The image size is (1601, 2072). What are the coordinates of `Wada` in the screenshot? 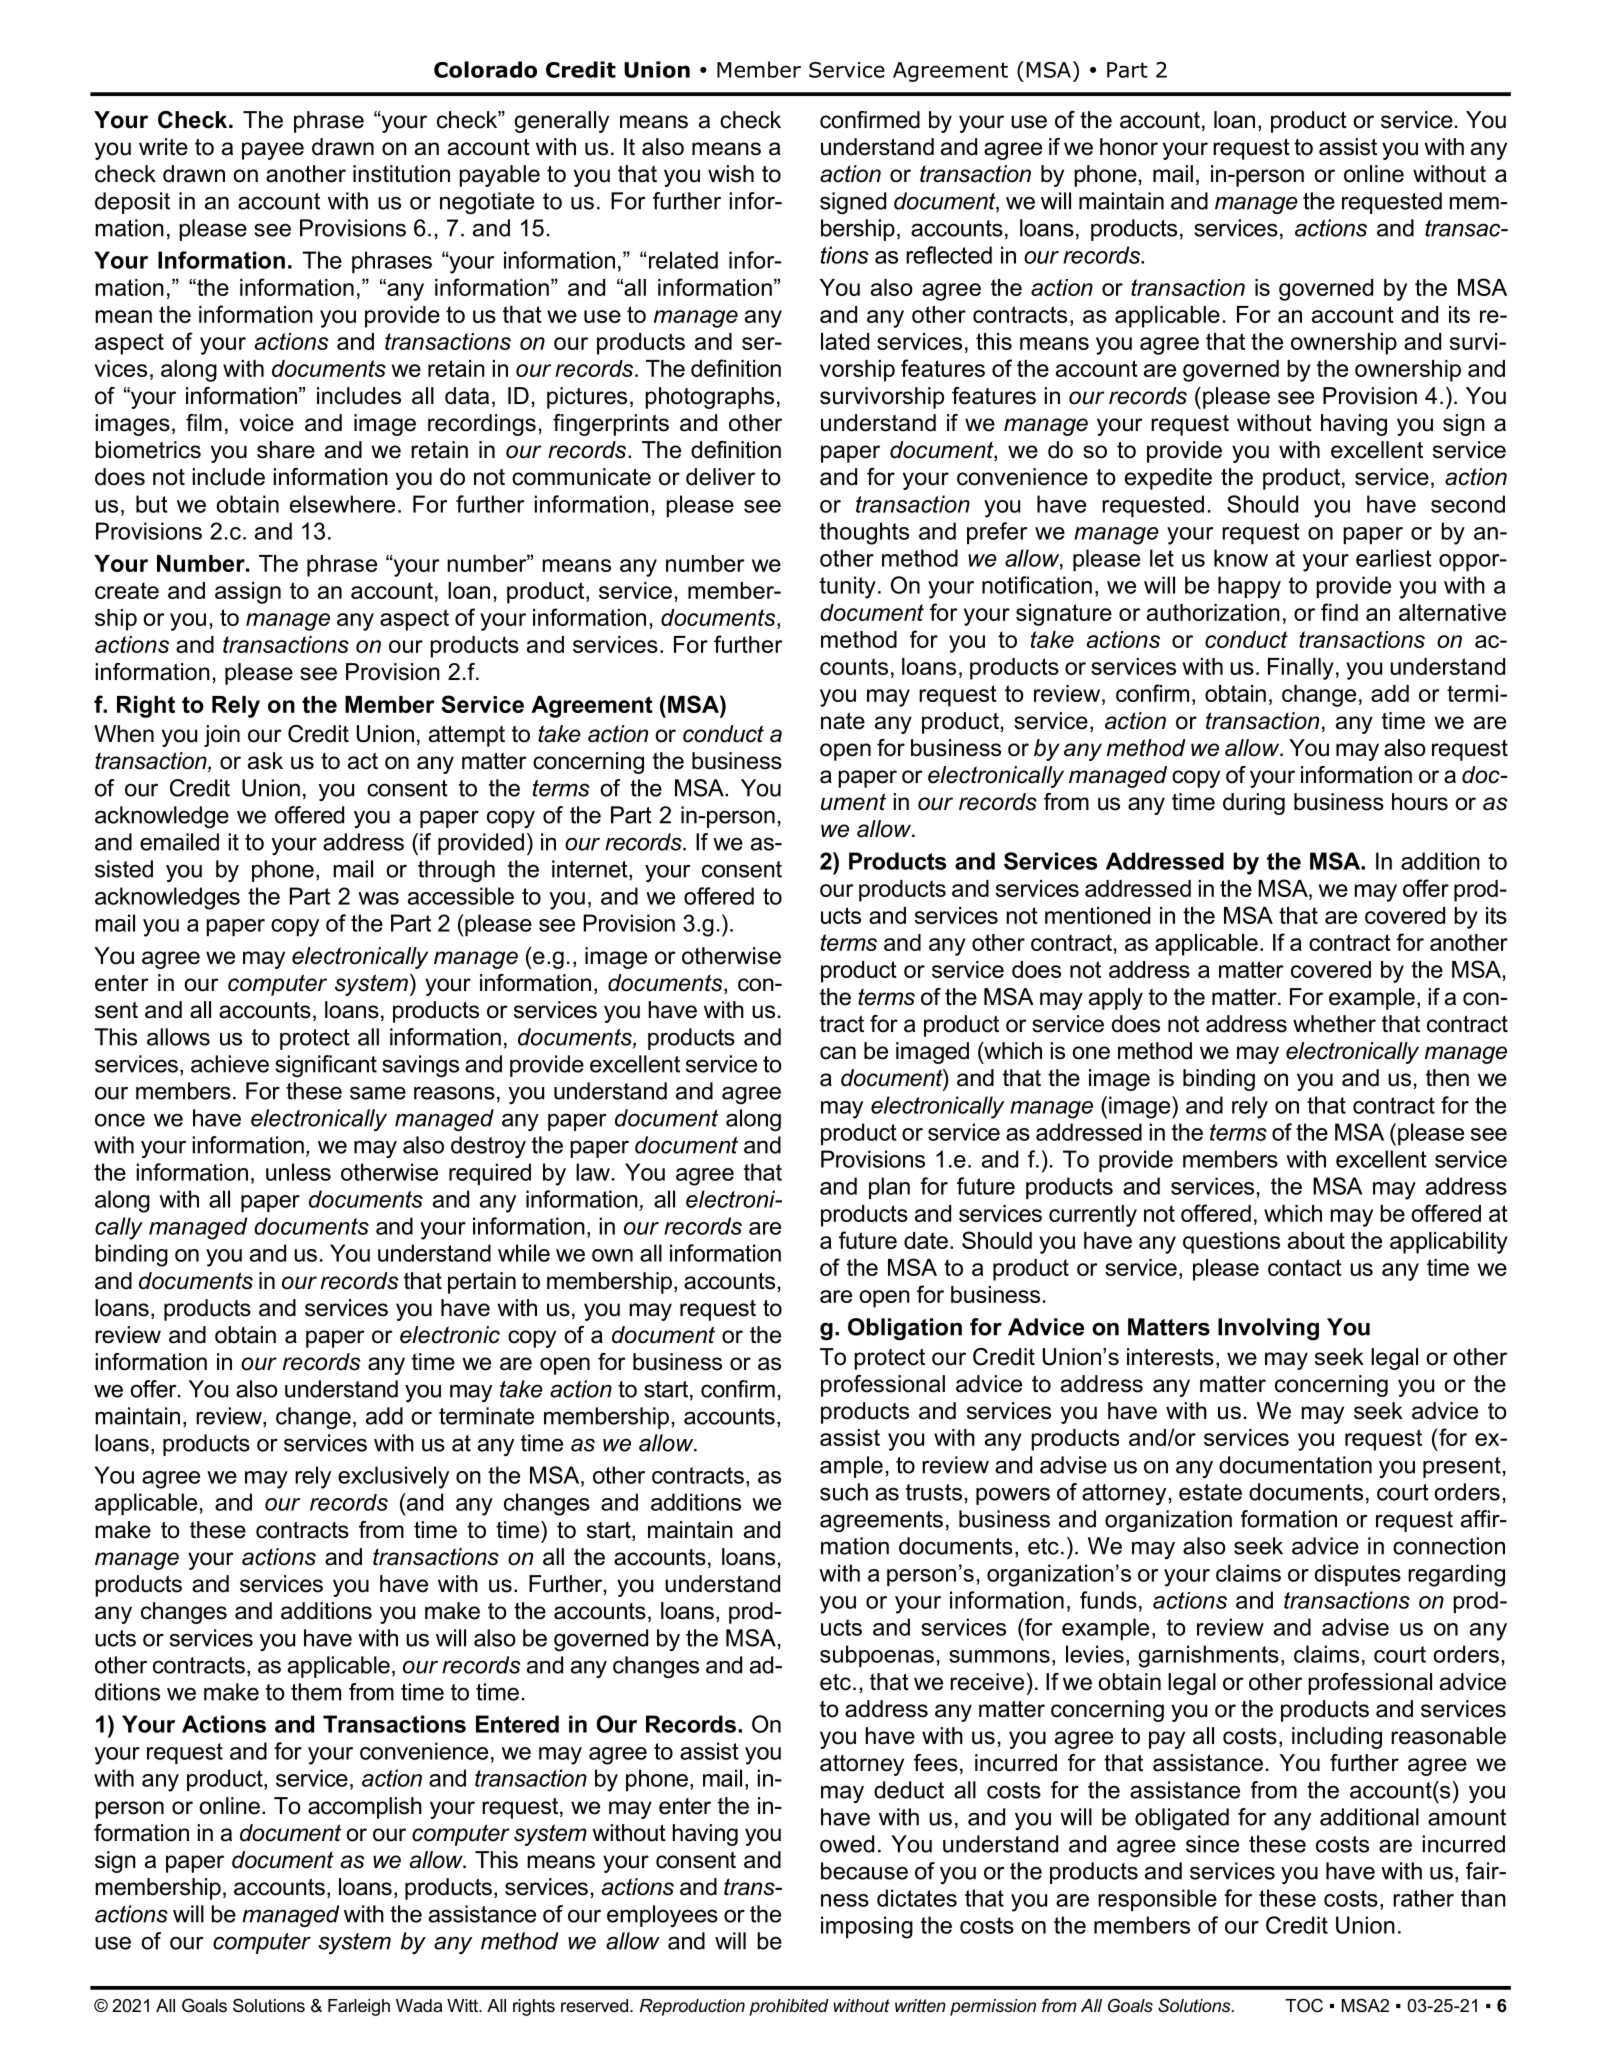 It's located at (419, 2005).
